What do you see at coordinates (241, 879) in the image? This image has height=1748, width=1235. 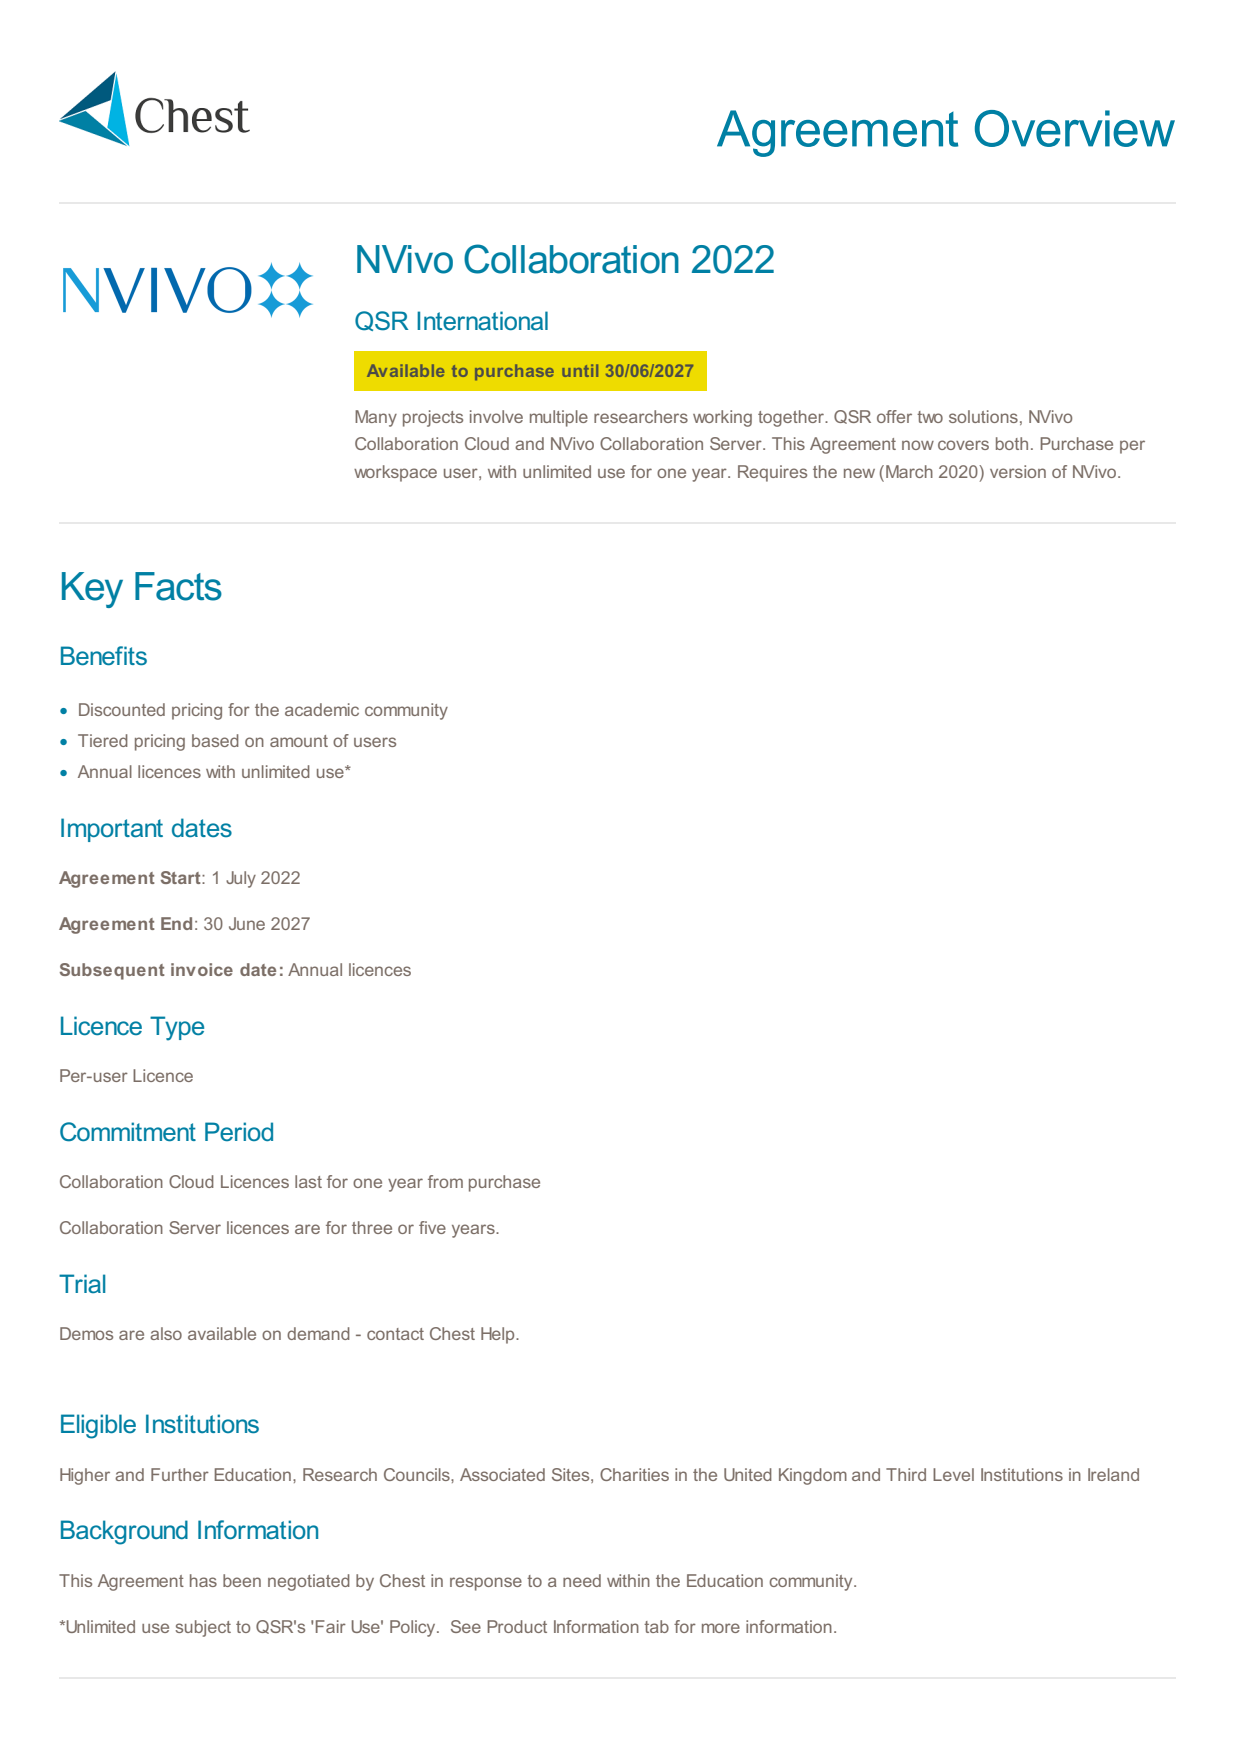 I see `July` at bounding box center [241, 879].
